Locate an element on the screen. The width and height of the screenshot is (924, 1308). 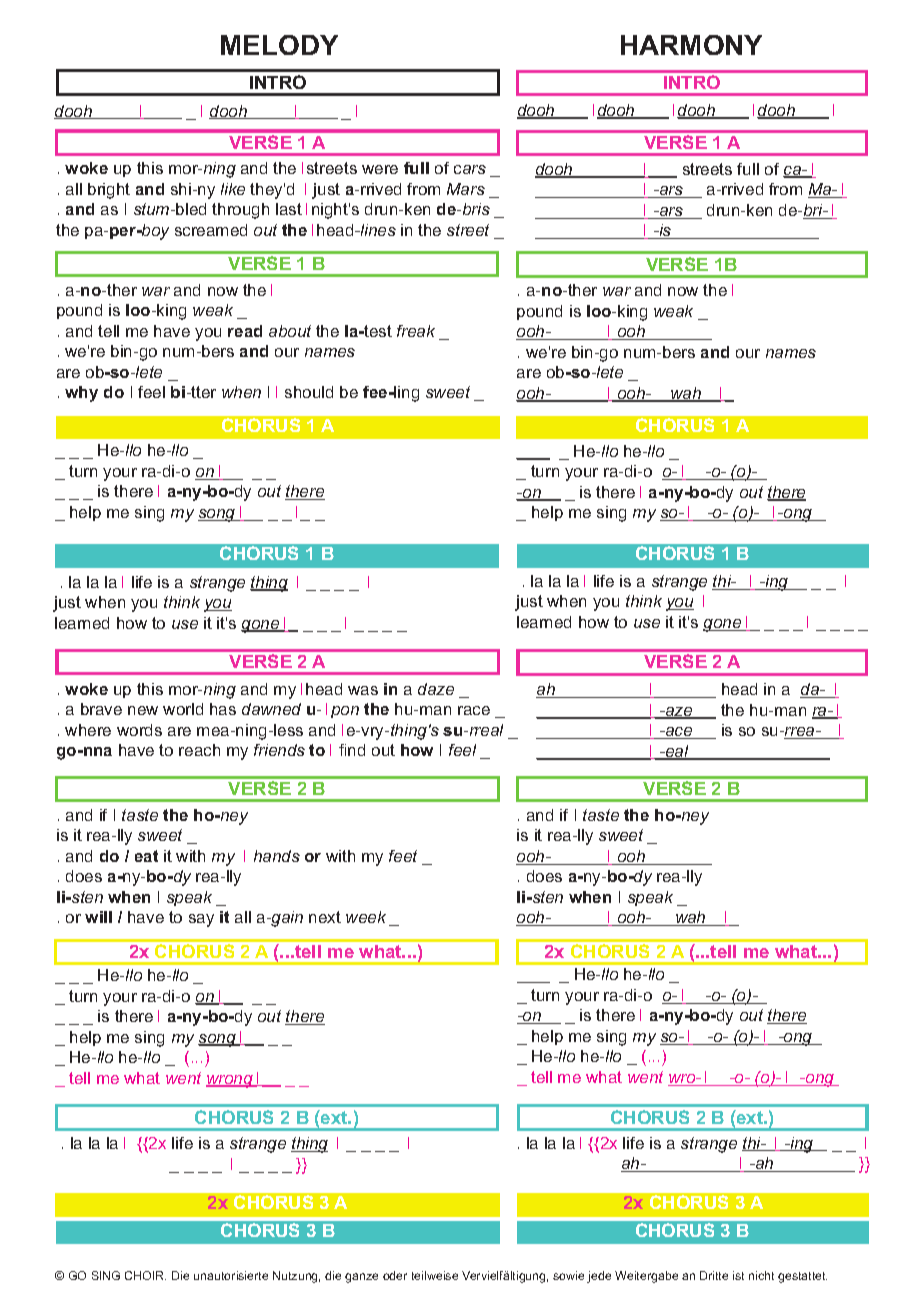
world is located at coordinates (183, 709).
